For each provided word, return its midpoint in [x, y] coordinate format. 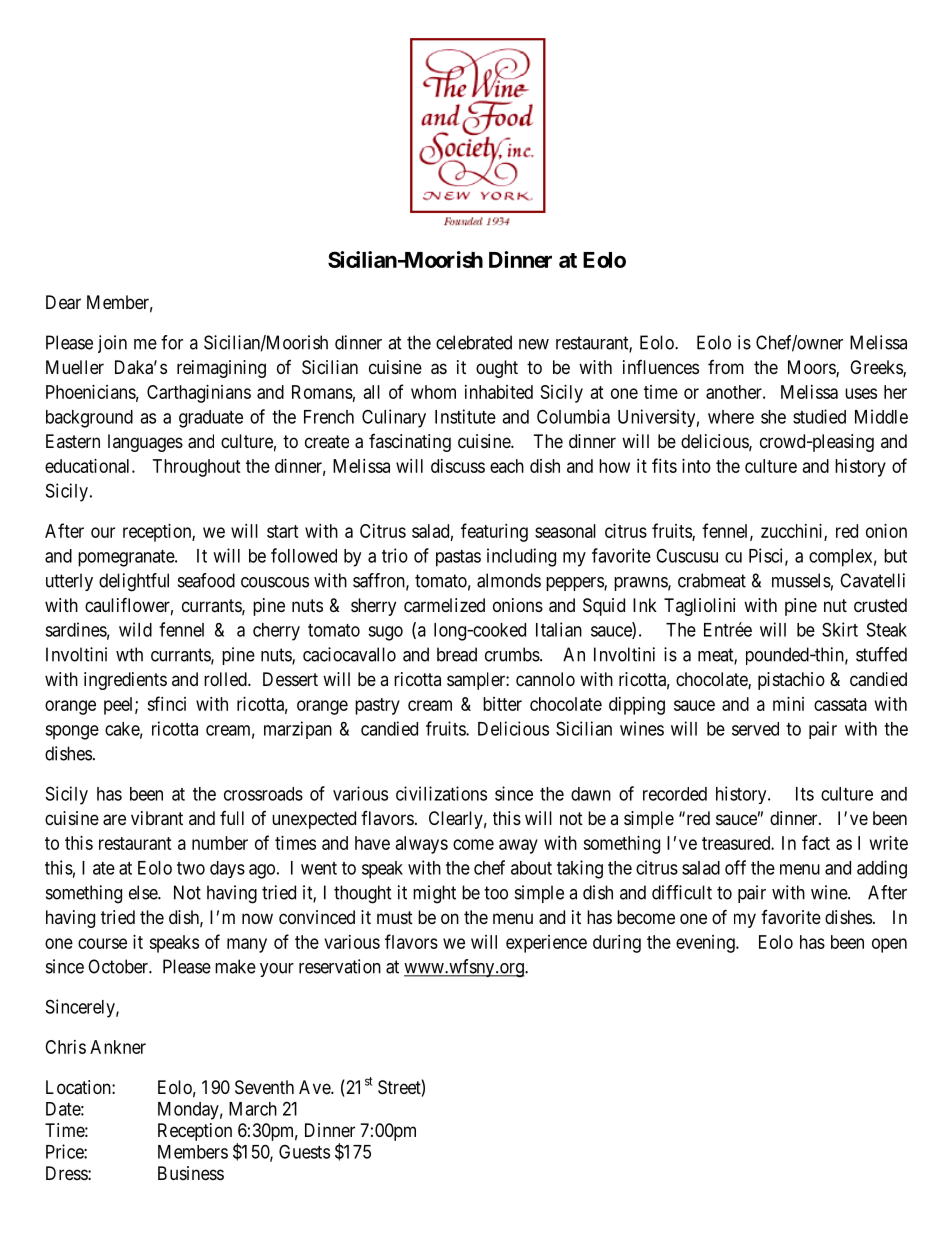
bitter [502, 704]
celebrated [474, 342]
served [755, 729]
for [172, 342]
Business [191, 1173]
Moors [812, 368]
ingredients [125, 681]
